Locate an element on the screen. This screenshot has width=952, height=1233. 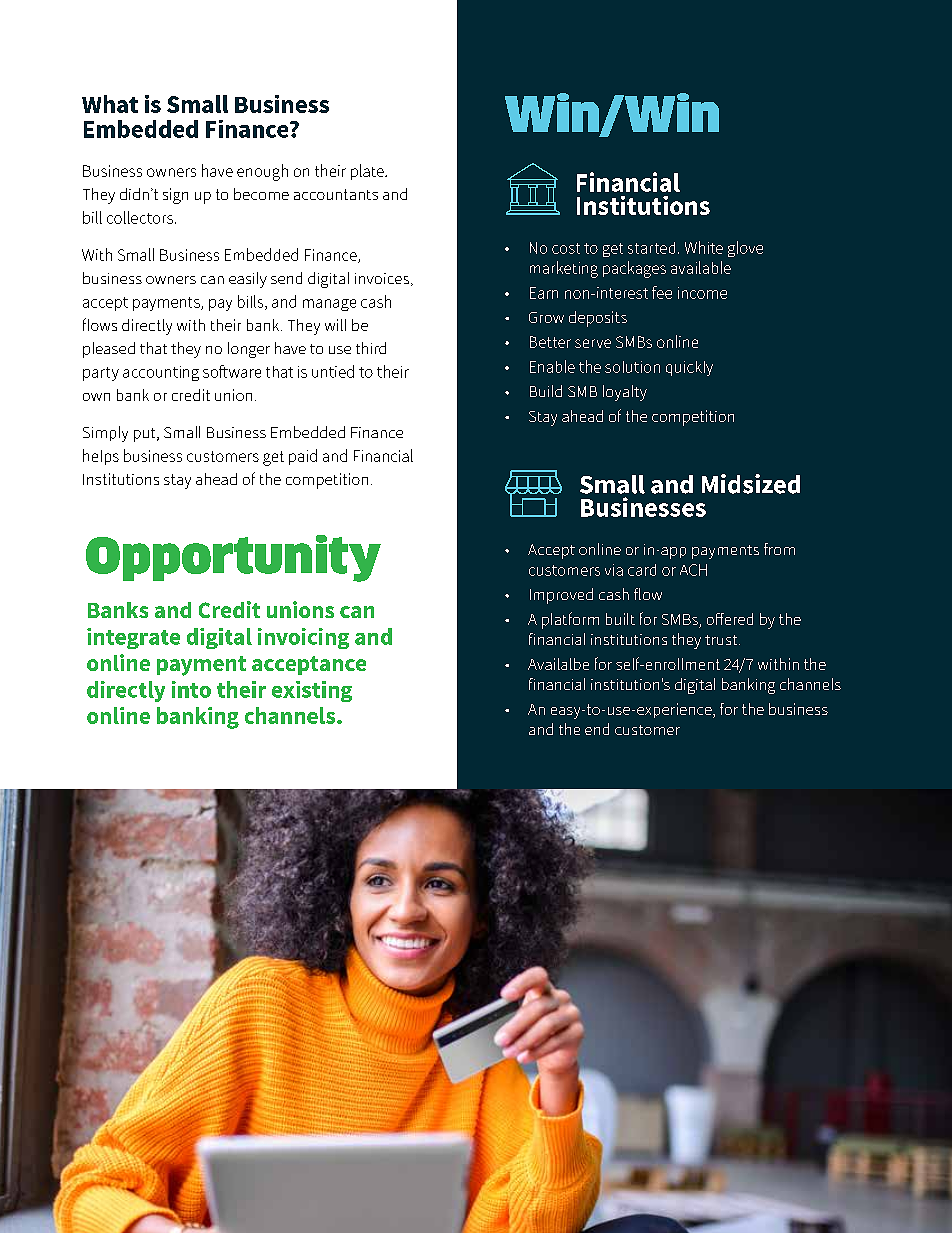
ACH is located at coordinates (693, 570).
